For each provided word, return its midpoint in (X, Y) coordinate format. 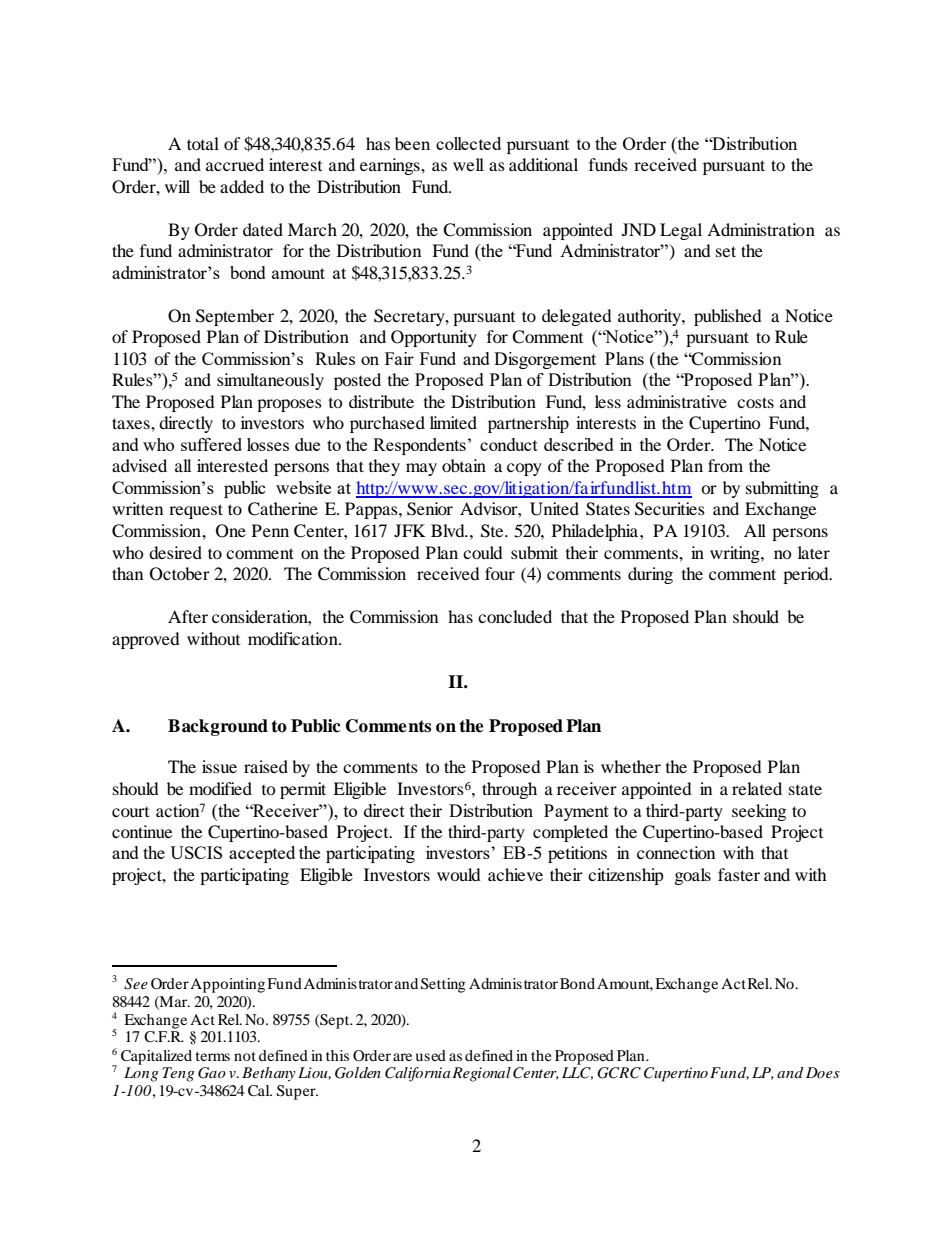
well (468, 164)
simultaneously (270, 381)
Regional (481, 1074)
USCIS (196, 852)
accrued (235, 164)
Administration (761, 229)
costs (755, 402)
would (459, 874)
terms (213, 1056)
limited (453, 422)
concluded (515, 616)
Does (823, 1072)
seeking (759, 812)
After (188, 616)
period (807, 575)
